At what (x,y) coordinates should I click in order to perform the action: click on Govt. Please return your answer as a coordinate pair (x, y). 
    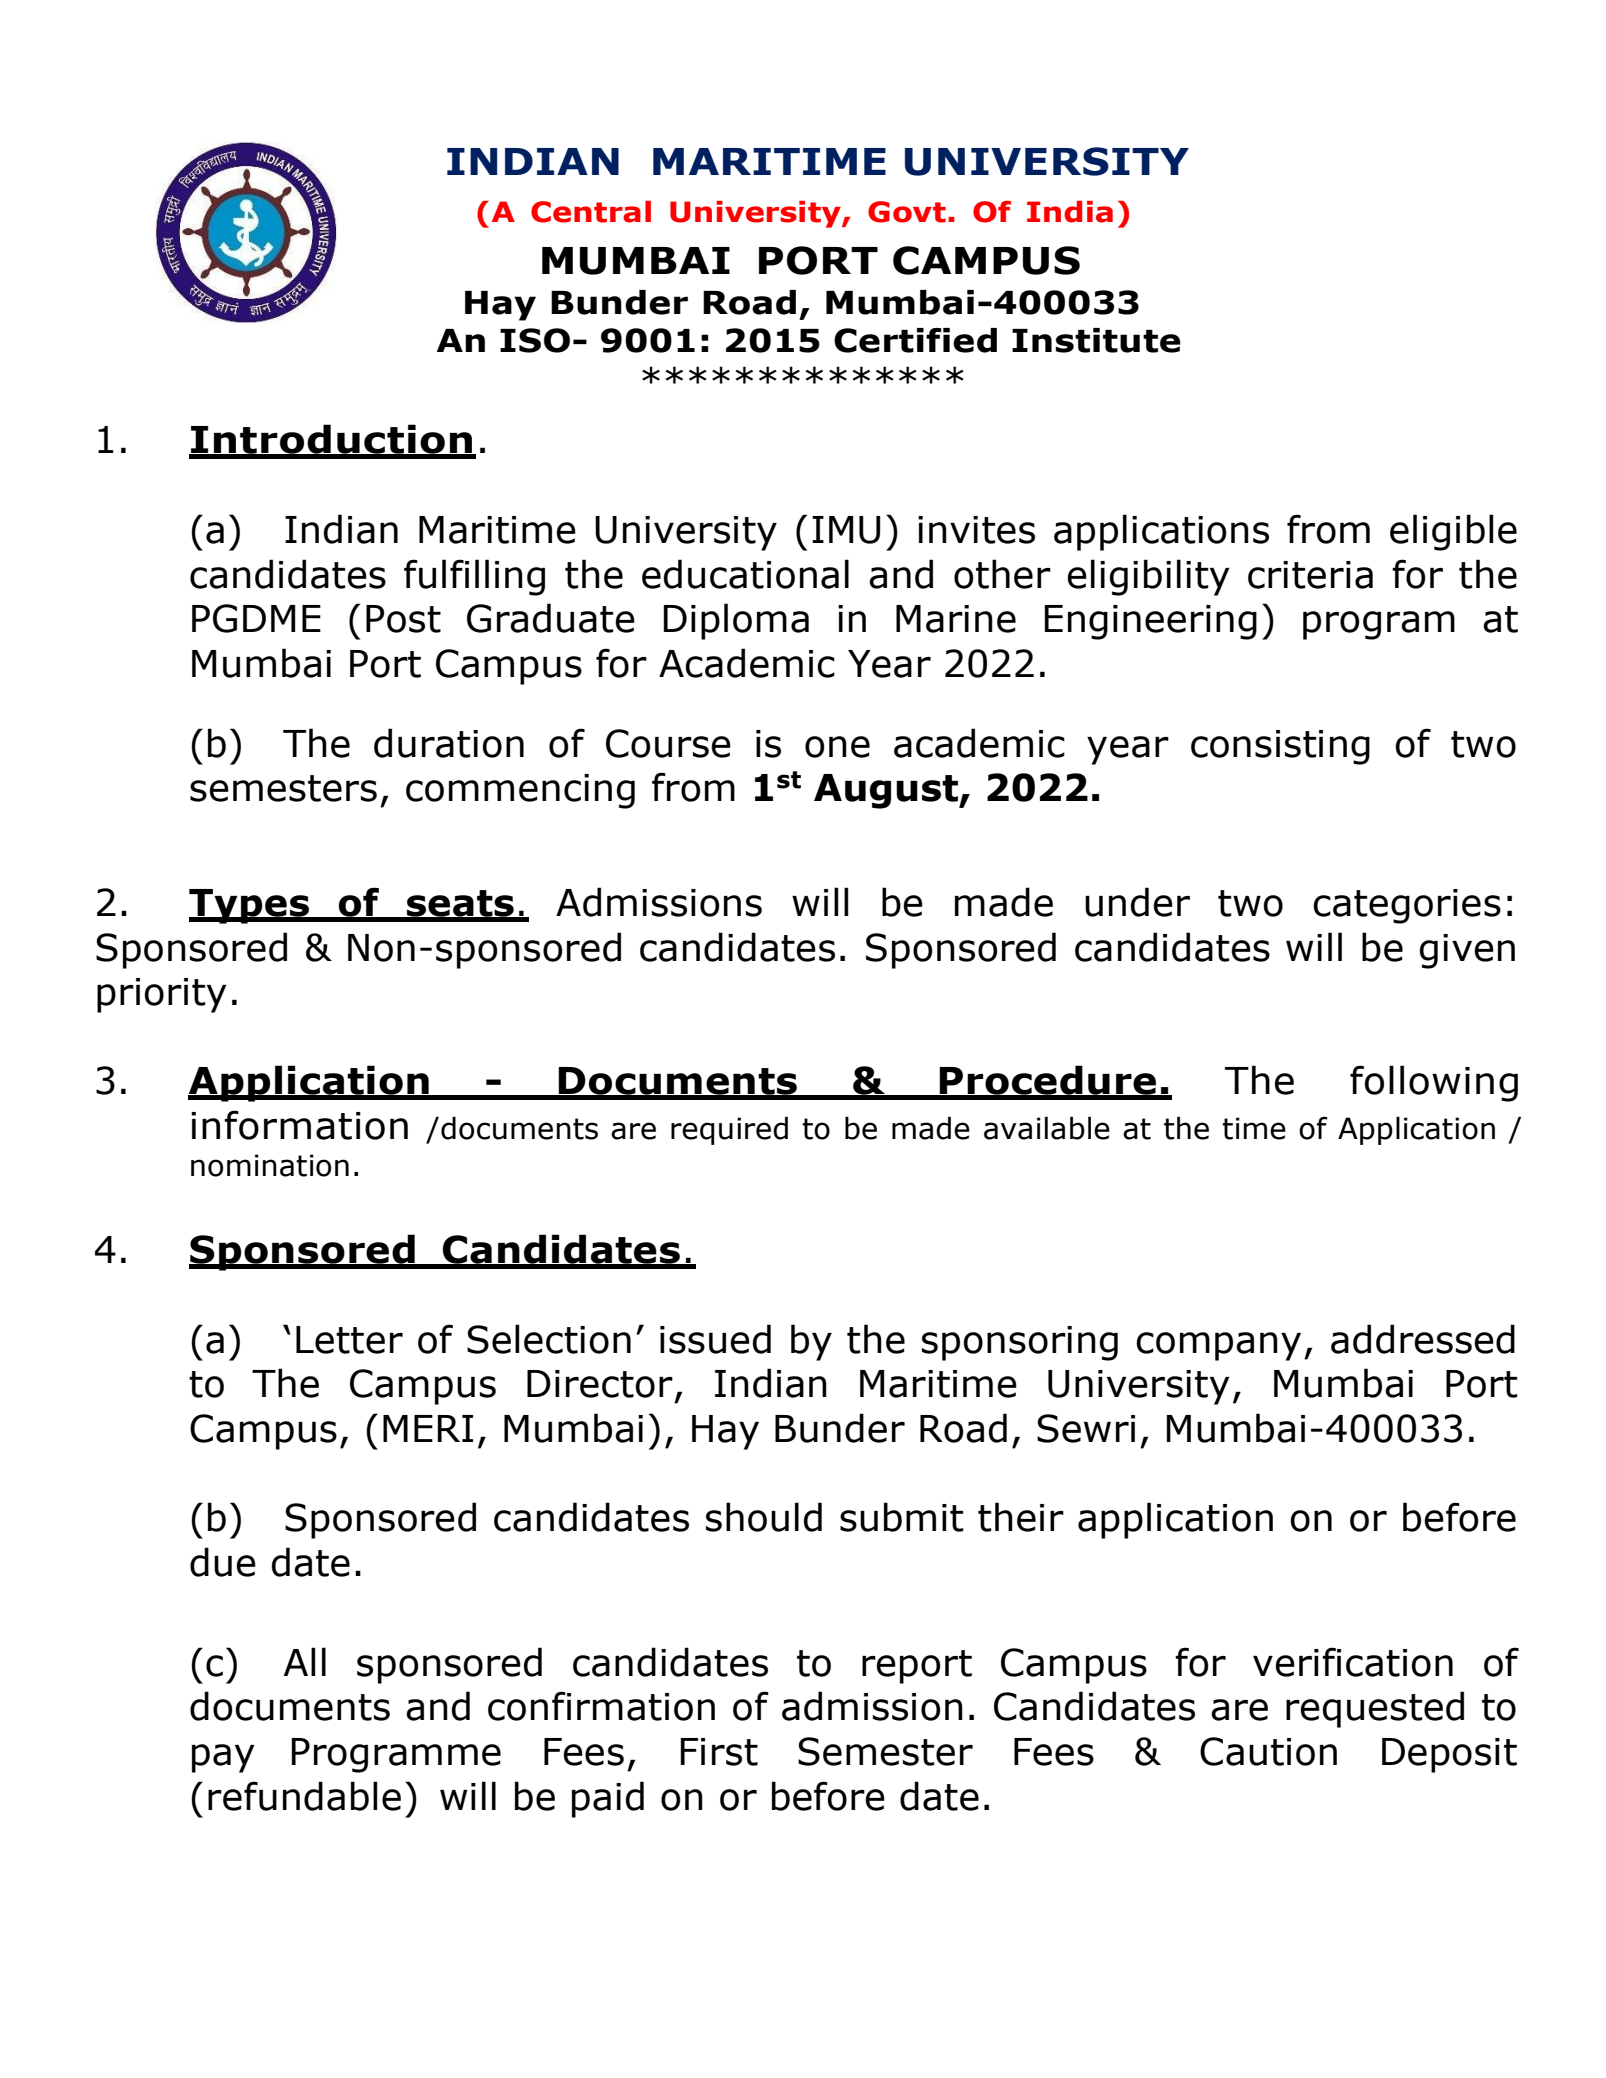
    Looking at the image, I should click on (907, 212).
